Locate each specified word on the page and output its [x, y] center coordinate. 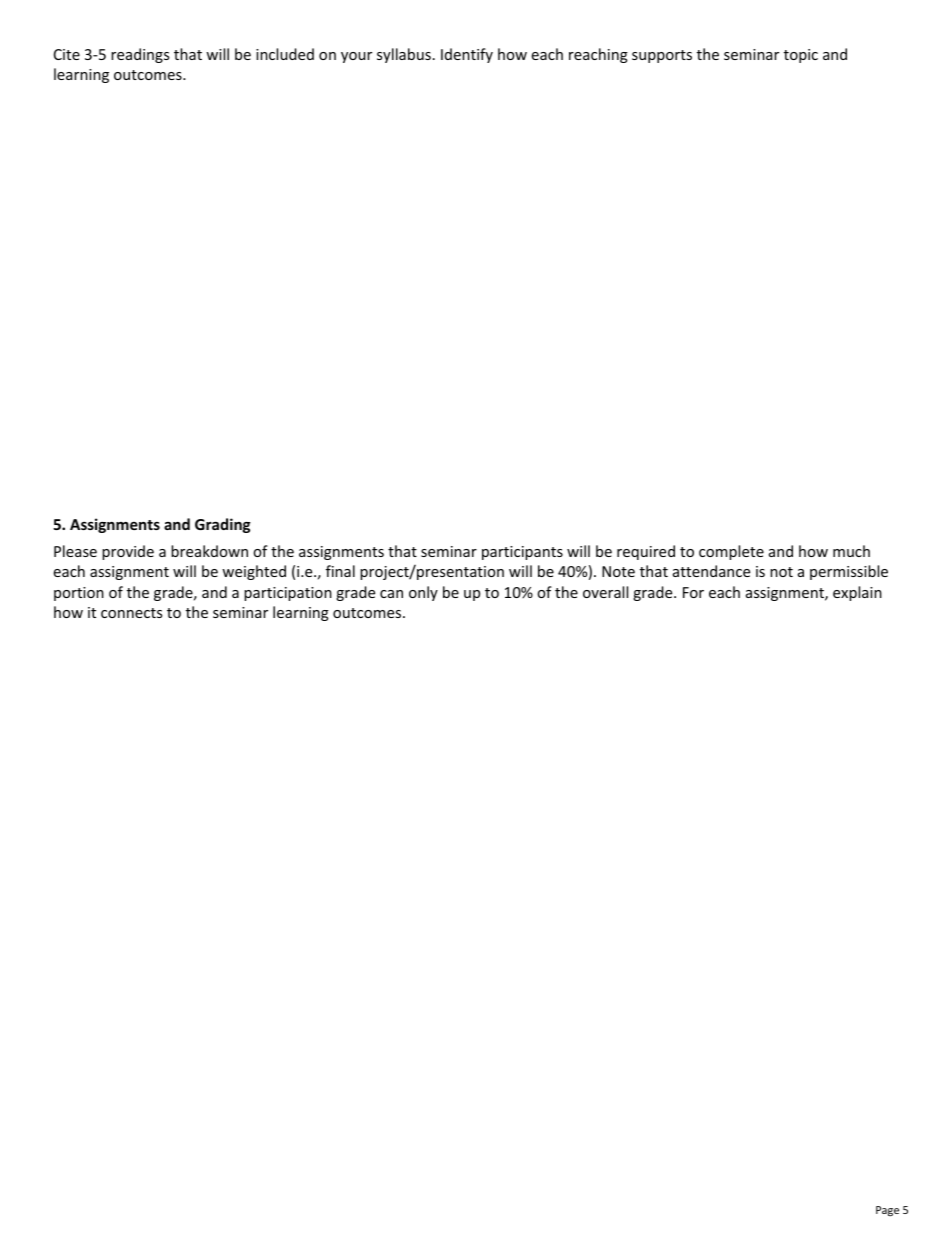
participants [522, 553]
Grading [223, 525]
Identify [467, 55]
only [423, 593]
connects [131, 613]
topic [801, 56]
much [851, 551]
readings [140, 55]
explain [857, 593]
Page [887, 1211]
